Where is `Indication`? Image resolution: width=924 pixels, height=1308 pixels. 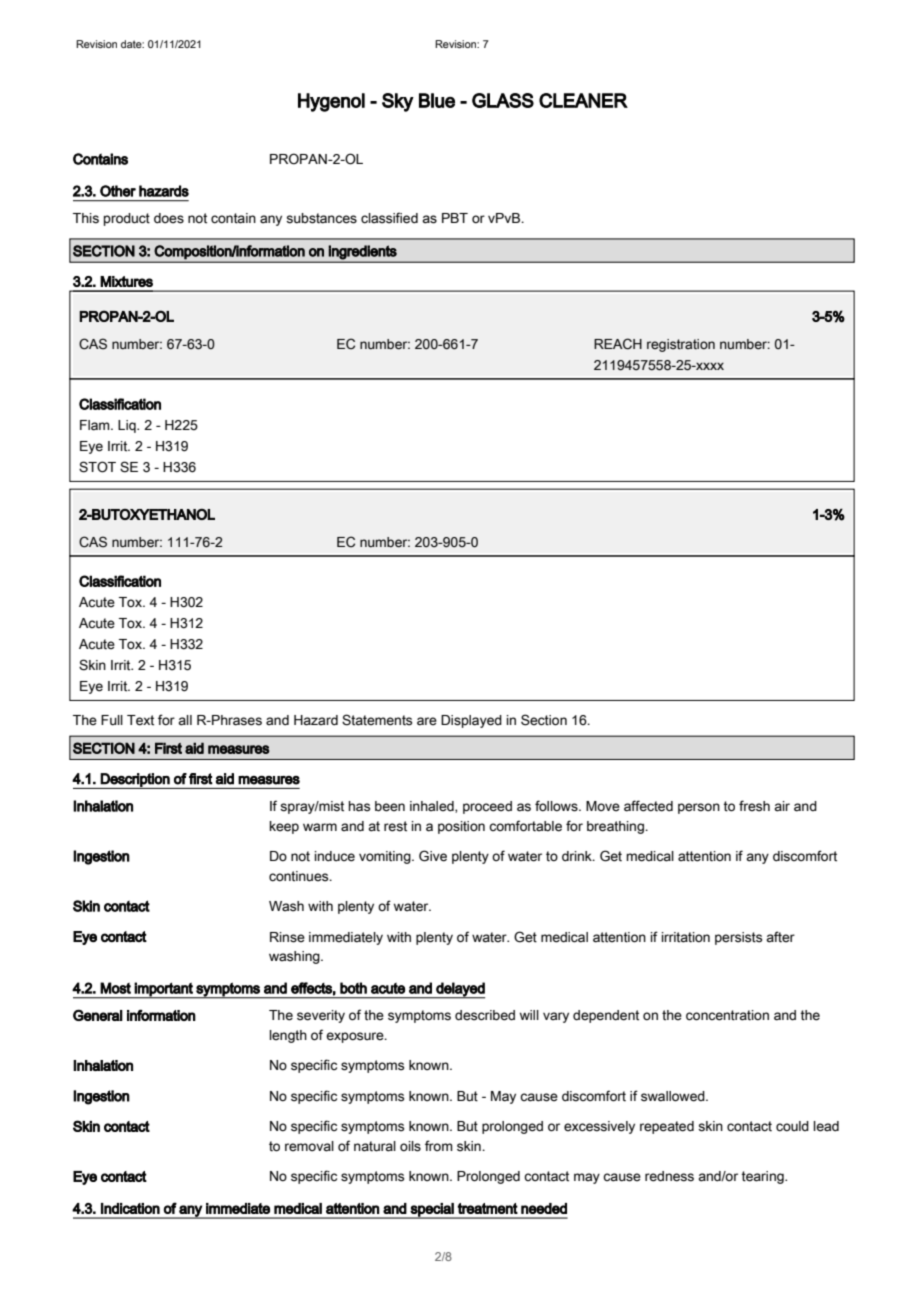 Indication is located at coordinates (130, 1208).
